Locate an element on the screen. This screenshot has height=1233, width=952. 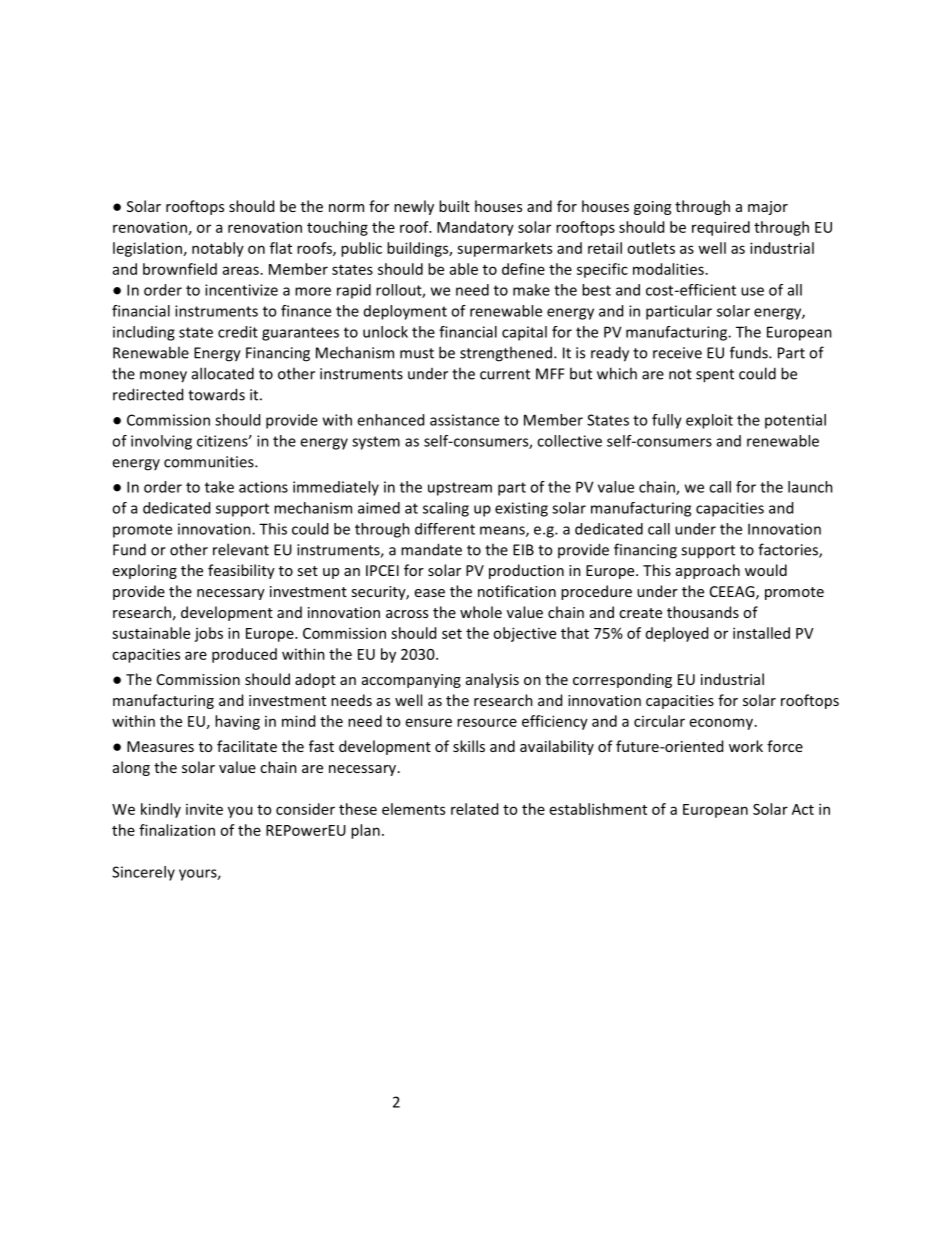
jobs is located at coordinates (208, 634).
